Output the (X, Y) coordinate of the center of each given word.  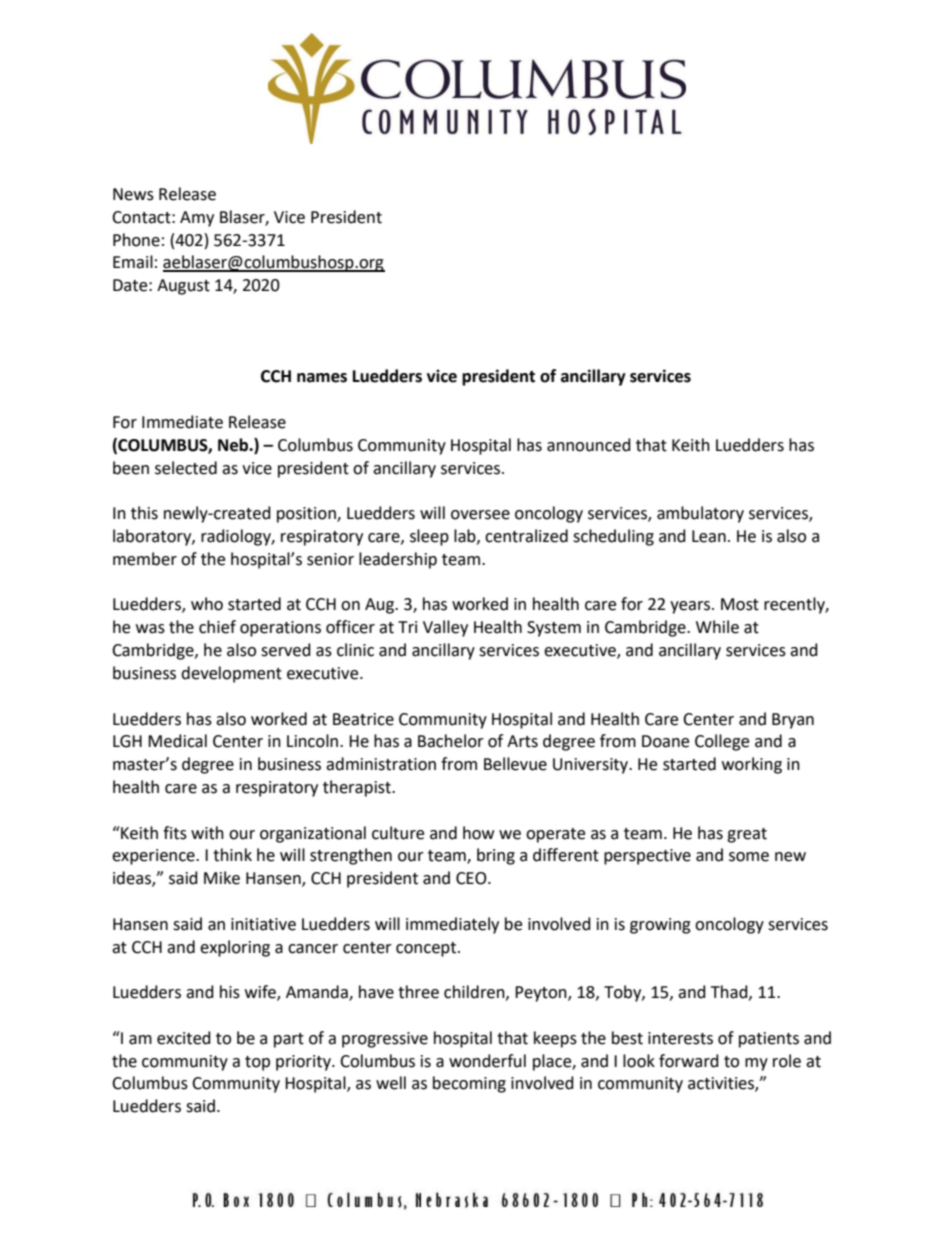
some (749, 857)
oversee (480, 515)
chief (217, 627)
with (207, 833)
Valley (445, 628)
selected (186, 468)
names (322, 378)
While (717, 627)
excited (184, 1038)
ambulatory (700, 514)
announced (589, 445)
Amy (197, 219)
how (478, 833)
